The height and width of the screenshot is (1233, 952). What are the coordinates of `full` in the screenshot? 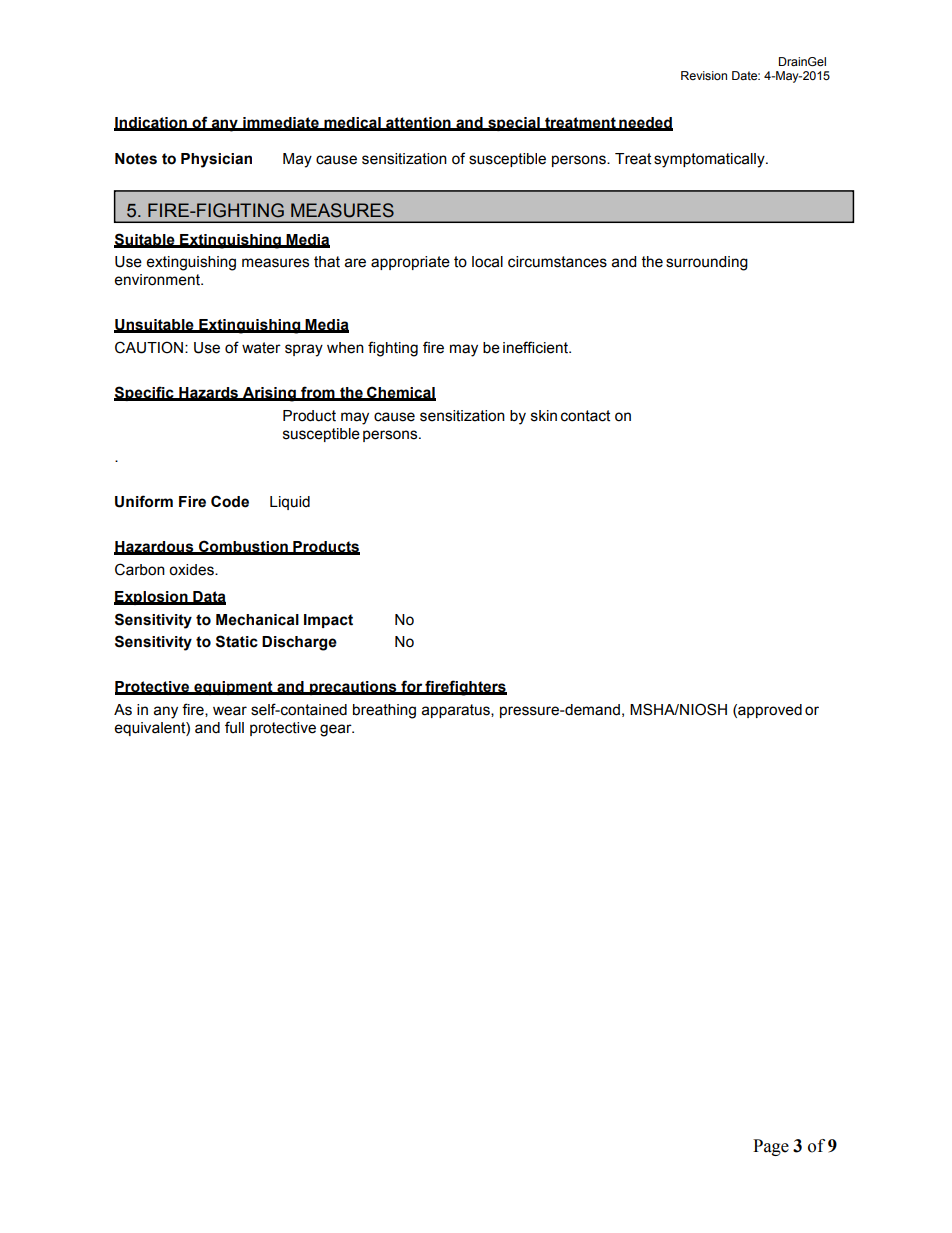 It's located at (234, 727).
